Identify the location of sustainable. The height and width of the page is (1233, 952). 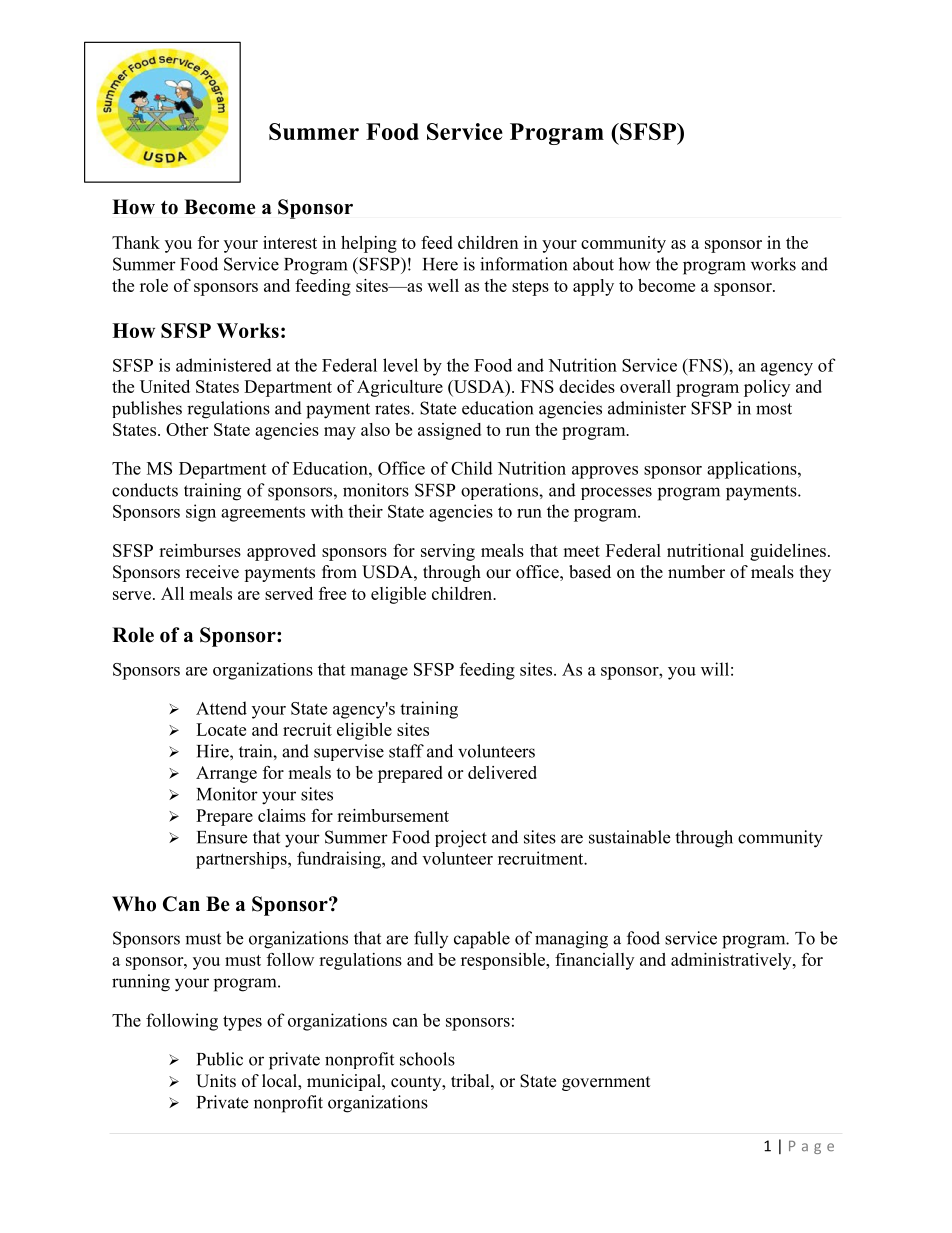
(629, 837).
